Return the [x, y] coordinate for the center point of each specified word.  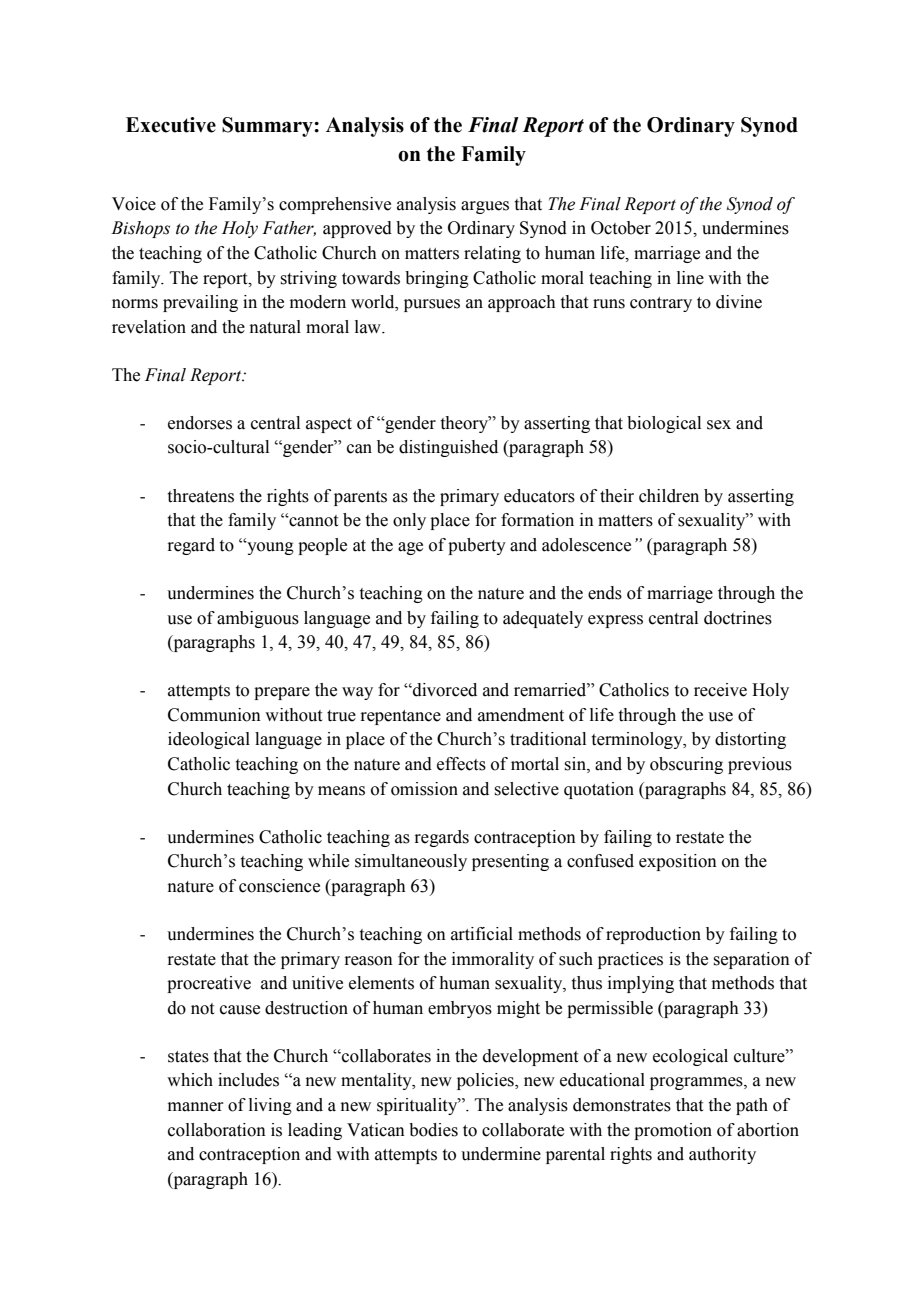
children [669, 496]
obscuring [686, 765]
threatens [201, 496]
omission [424, 789]
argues [485, 207]
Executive [171, 125]
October [621, 228]
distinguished [448, 448]
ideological [209, 740]
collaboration [217, 1130]
